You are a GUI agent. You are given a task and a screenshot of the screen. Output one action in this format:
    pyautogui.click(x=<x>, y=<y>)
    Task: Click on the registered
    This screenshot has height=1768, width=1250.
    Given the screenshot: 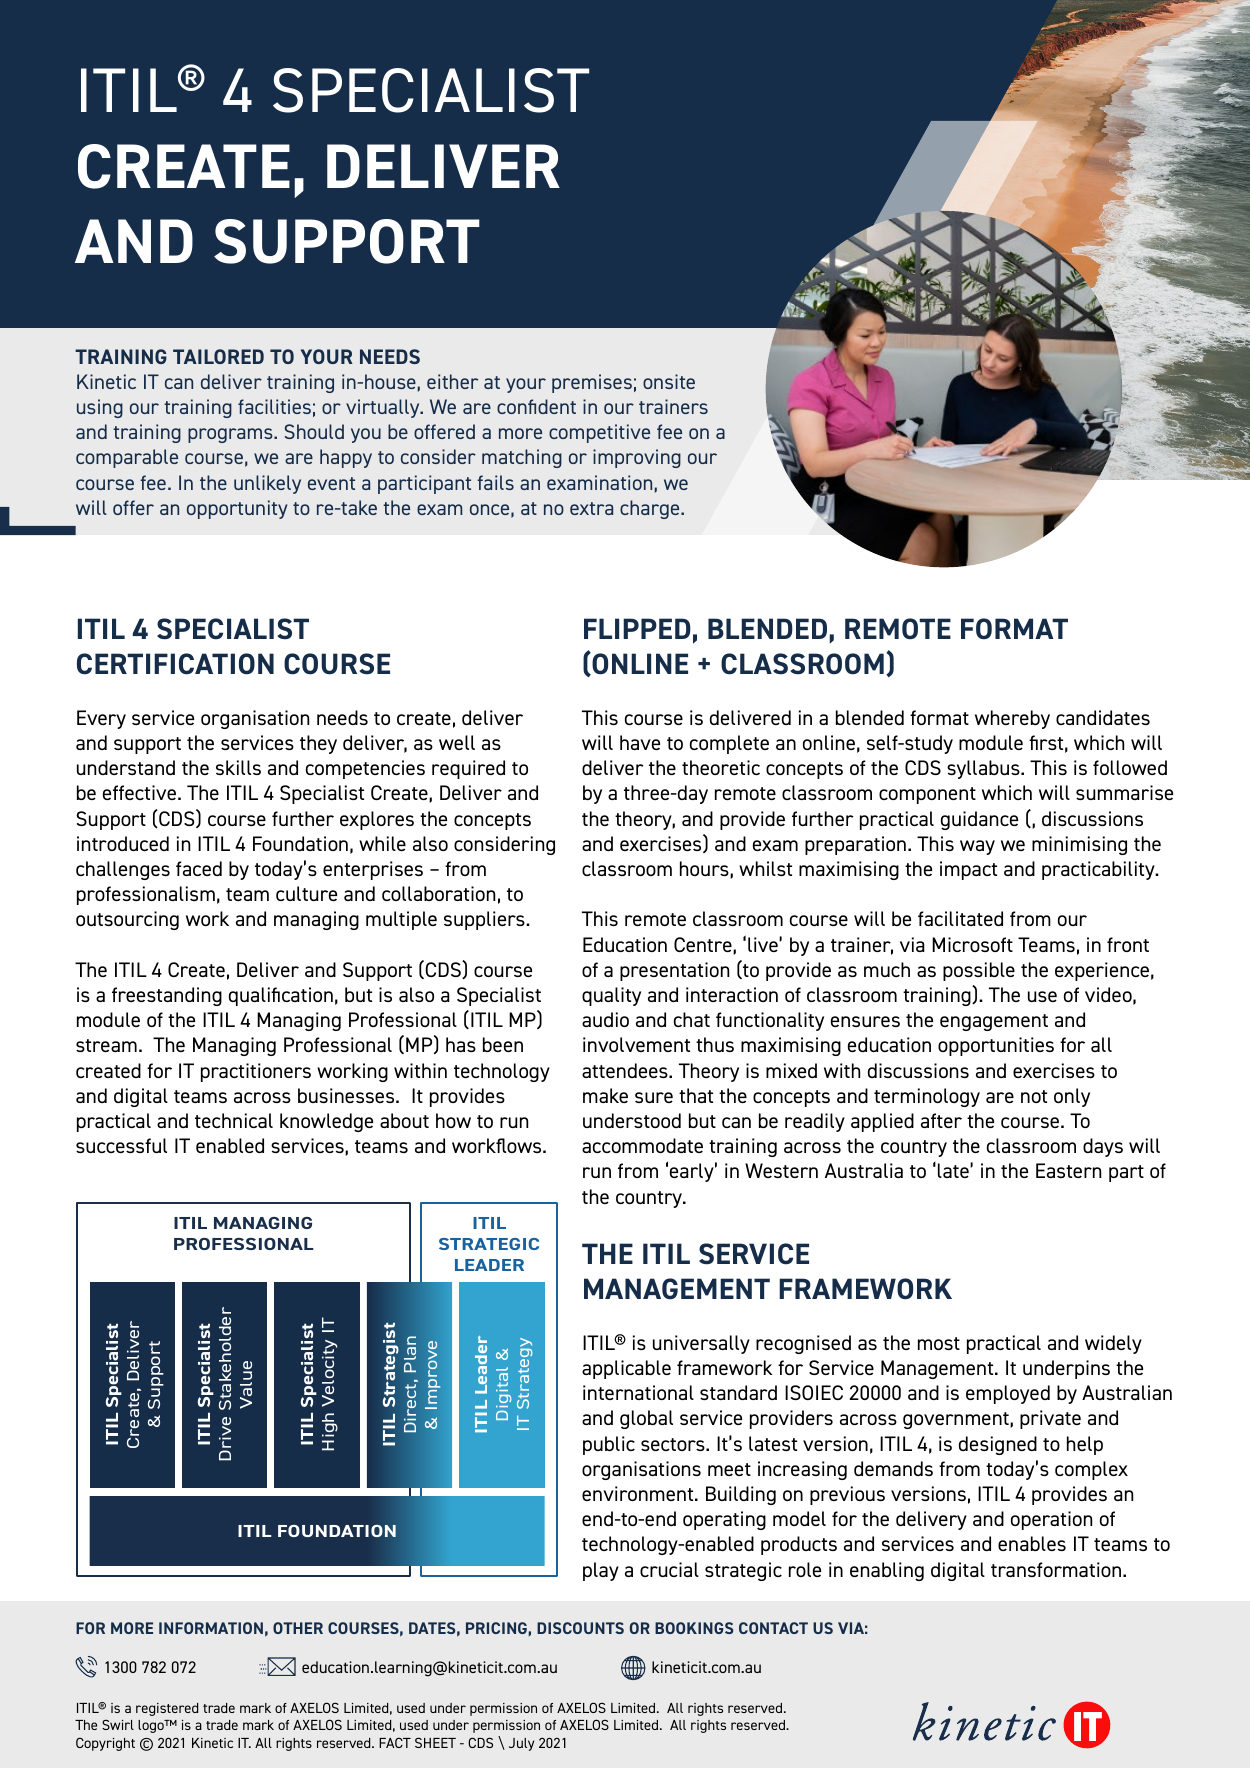 What is the action you would take?
    pyautogui.click(x=167, y=1709)
